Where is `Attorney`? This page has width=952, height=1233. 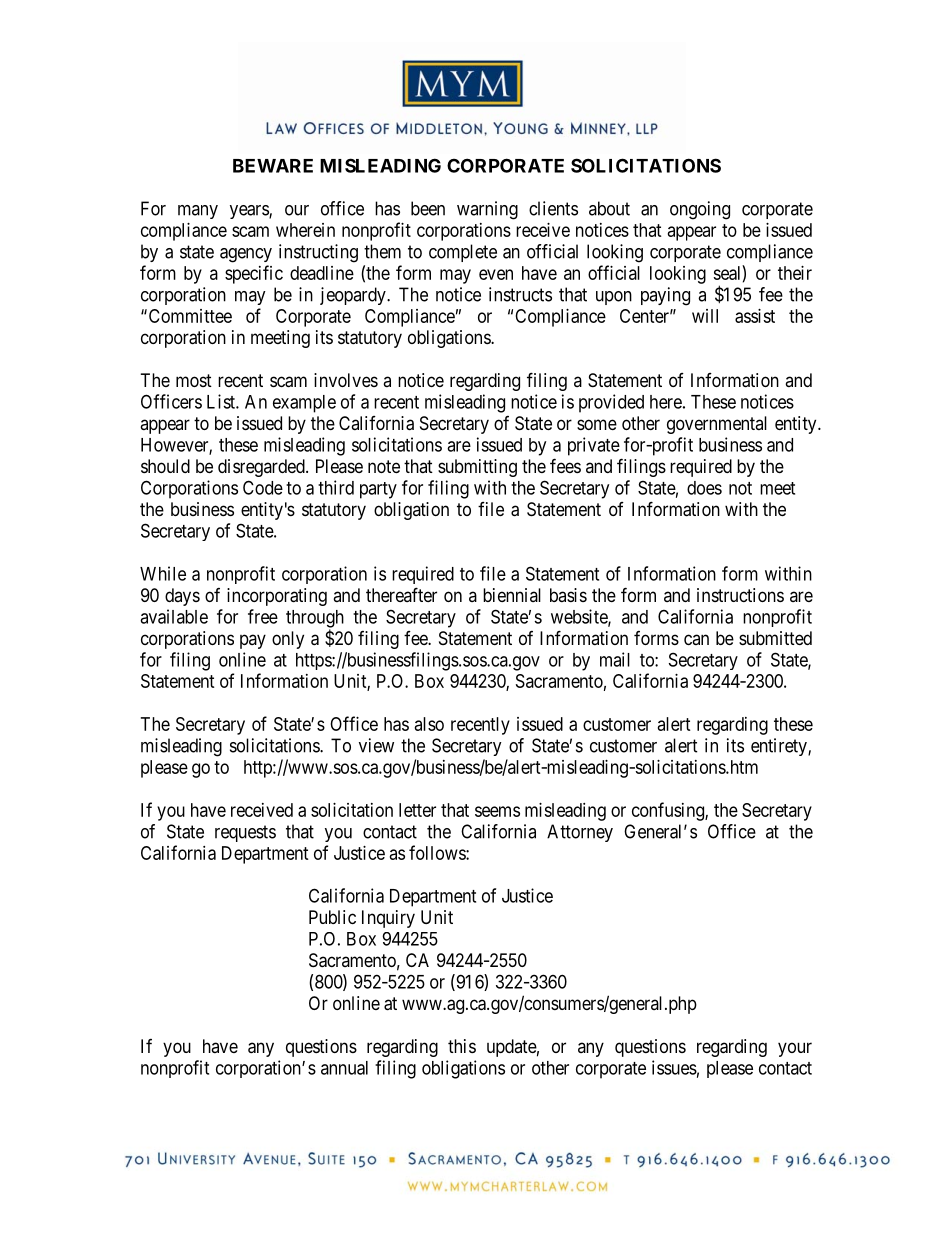
Attorney is located at coordinates (580, 833).
